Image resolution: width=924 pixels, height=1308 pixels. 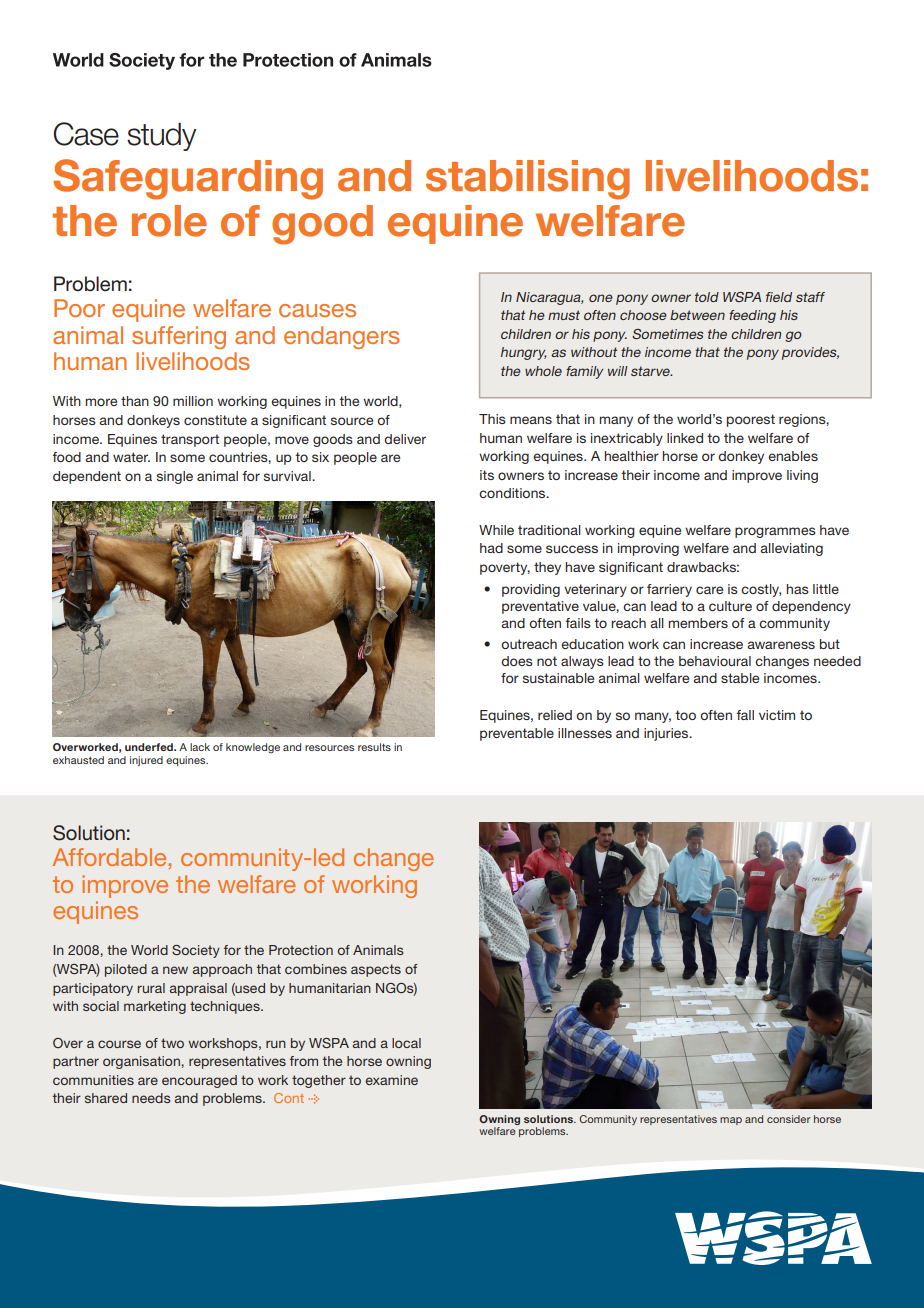 I want to click on Society, so click(x=196, y=951).
